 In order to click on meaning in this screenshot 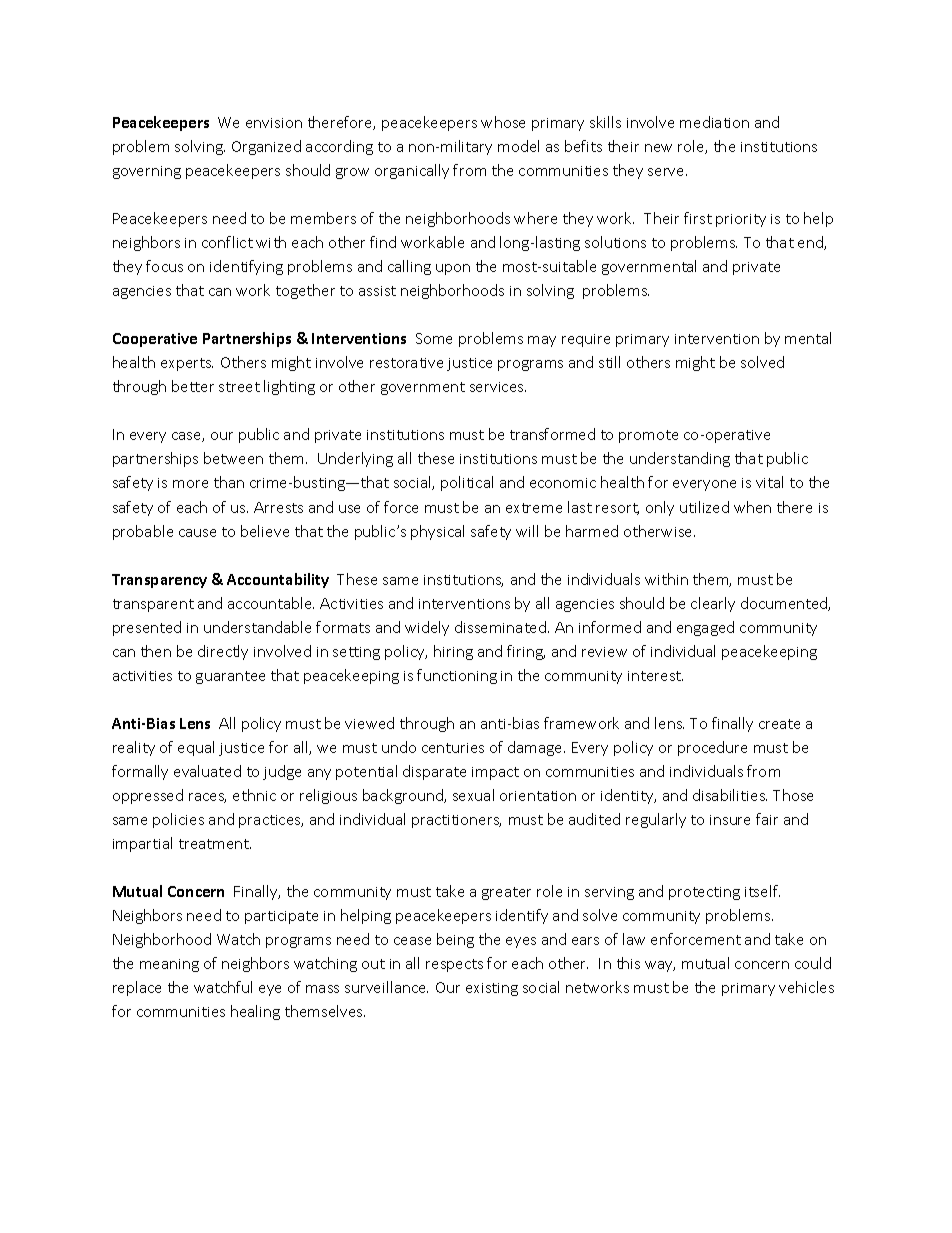, I will do `click(169, 965)`.
